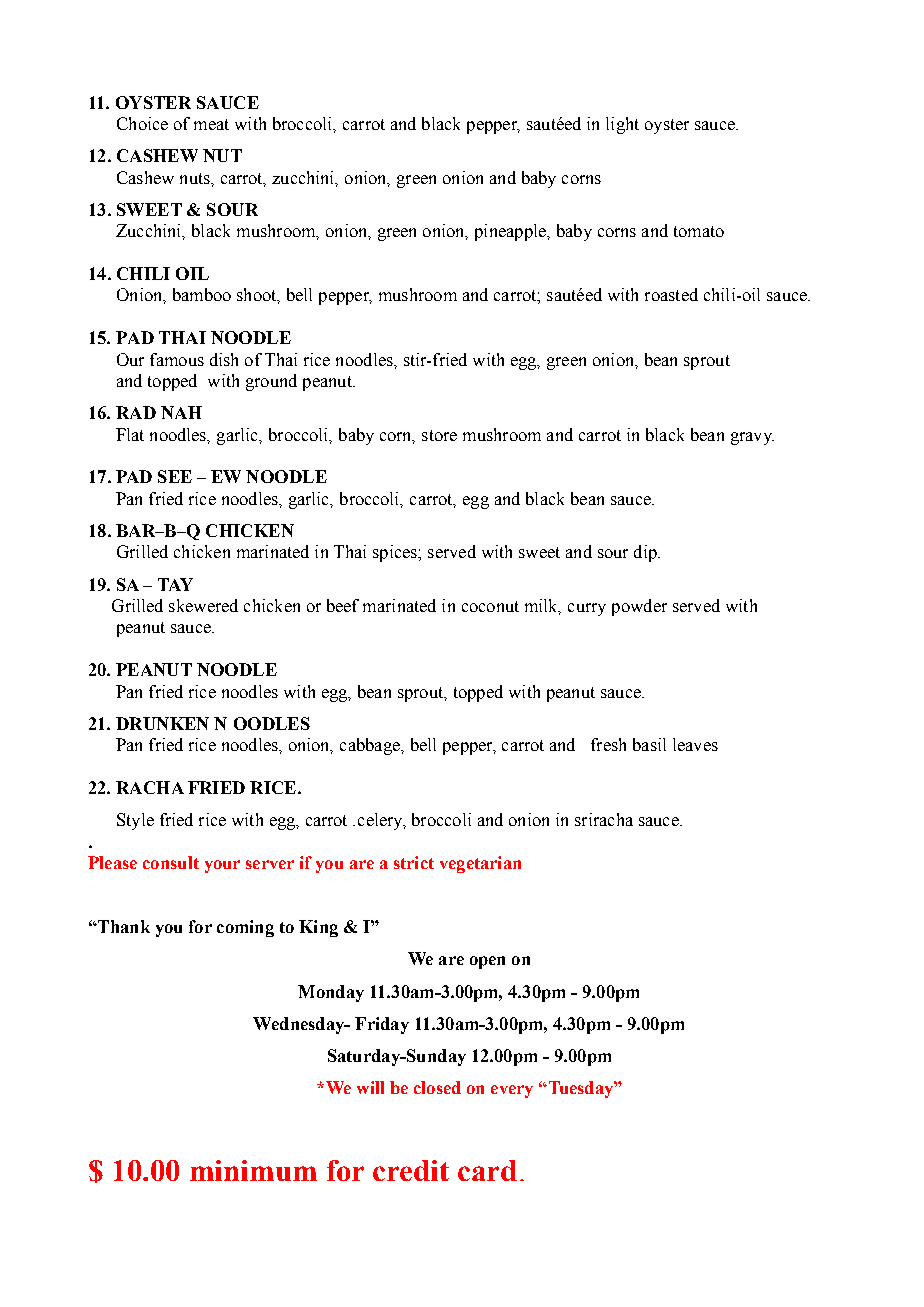 This screenshot has width=924, height=1307. Describe the element at coordinates (512, 1091) in the screenshot. I see `every` at that location.
